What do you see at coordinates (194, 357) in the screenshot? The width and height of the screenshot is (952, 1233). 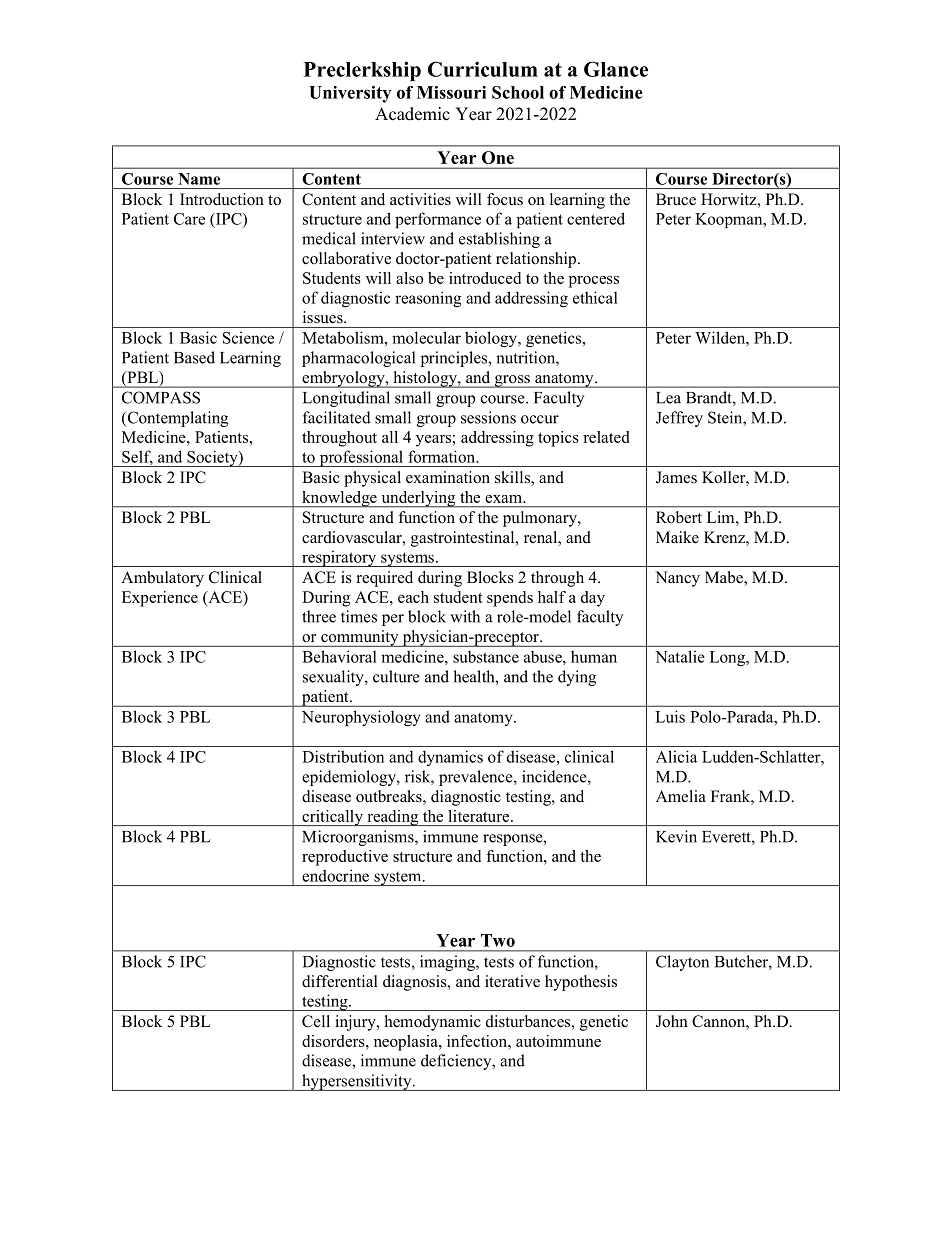 I see `Based` at bounding box center [194, 357].
